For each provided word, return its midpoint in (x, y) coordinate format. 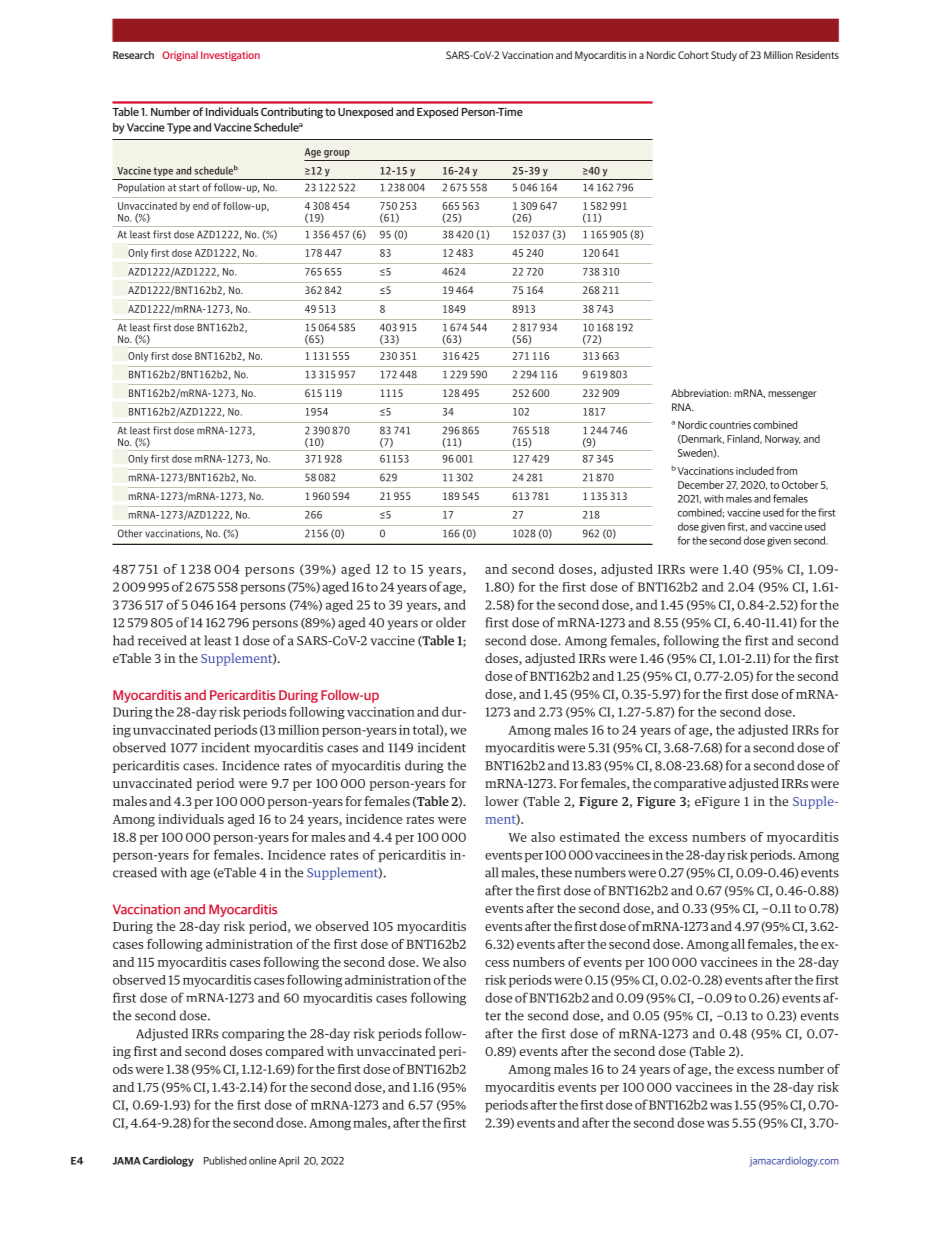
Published (225, 1160)
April (289, 1161)
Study (724, 56)
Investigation (230, 56)
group (337, 154)
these (556, 872)
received (162, 640)
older (451, 622)
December (701, 485)
